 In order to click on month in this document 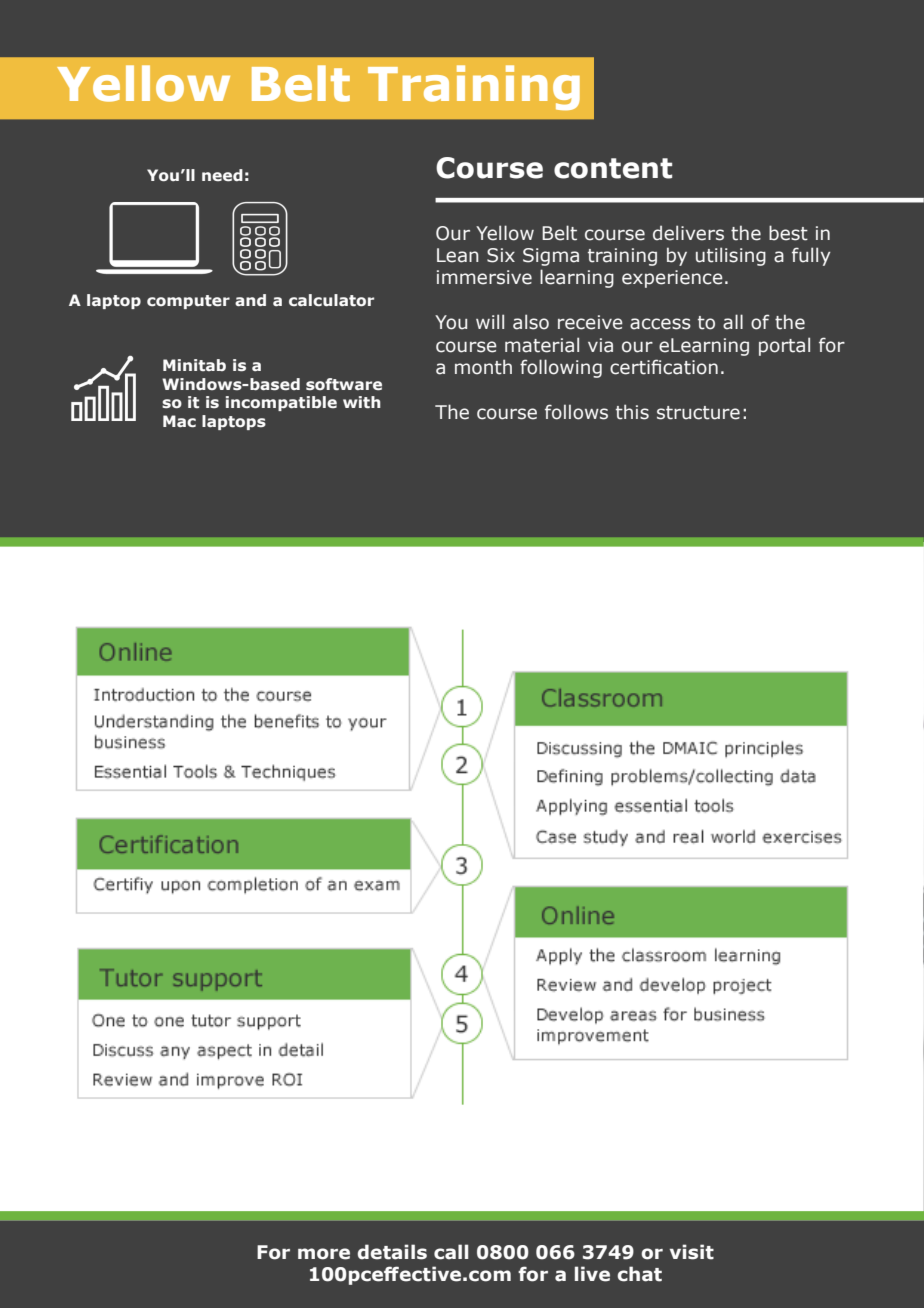, I will do `click(483, 367)`.
